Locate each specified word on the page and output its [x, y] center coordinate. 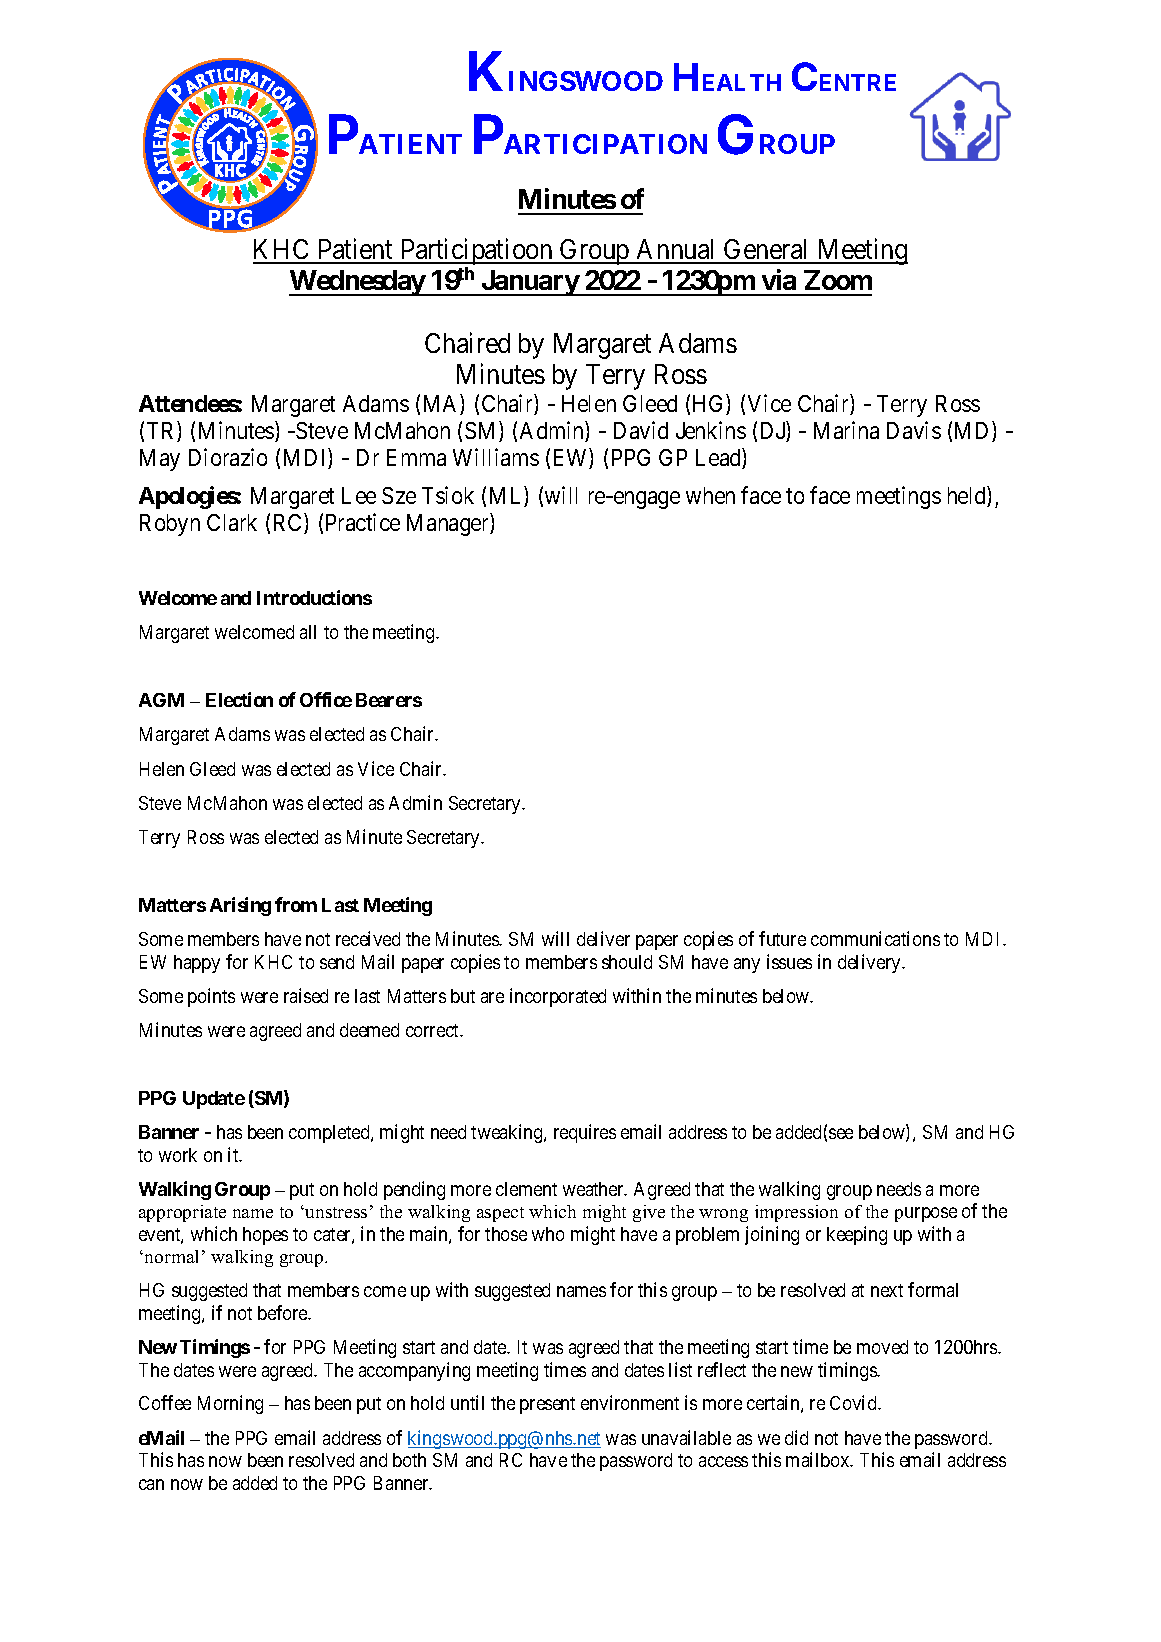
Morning [230, 1404]
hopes [265, 1236]
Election [239, 699]
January [529, 283]
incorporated [558, 997]
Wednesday [358, 283]
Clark [232, 522]
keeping [857, 1235]
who [548, 1234]
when [710, 495]
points [211, 997]
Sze [399, 495]
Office [326, 699]
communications [875, 938]
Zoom [838, 280]
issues [789, 961]
